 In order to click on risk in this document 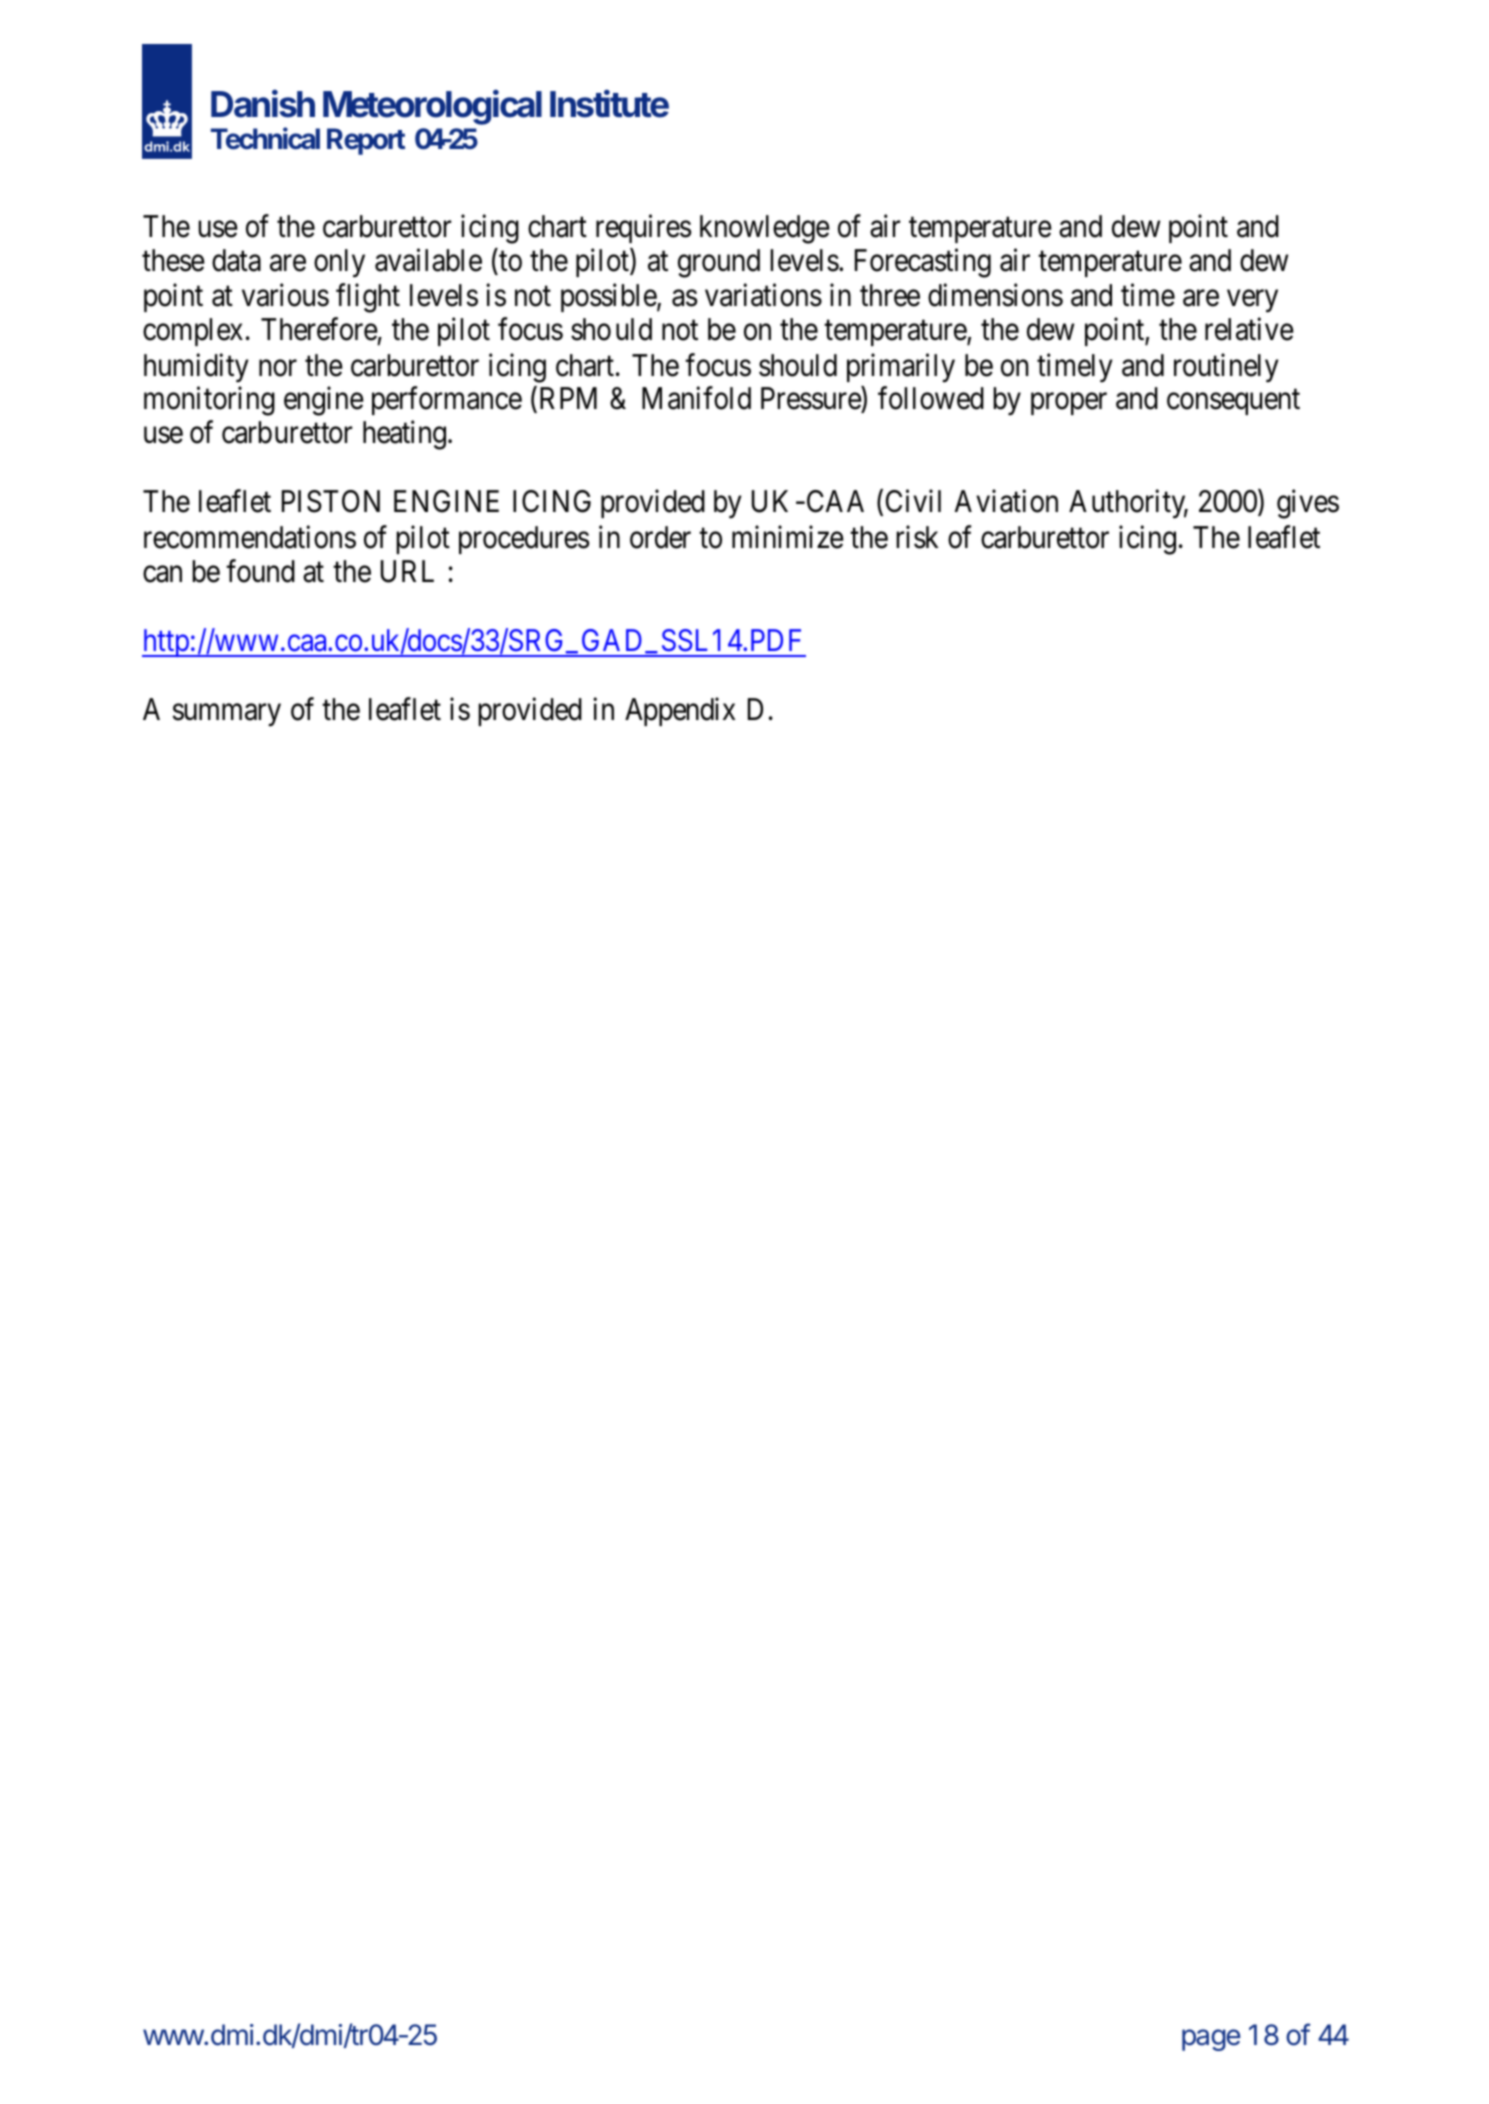, I will do `click(917, 537)`.
